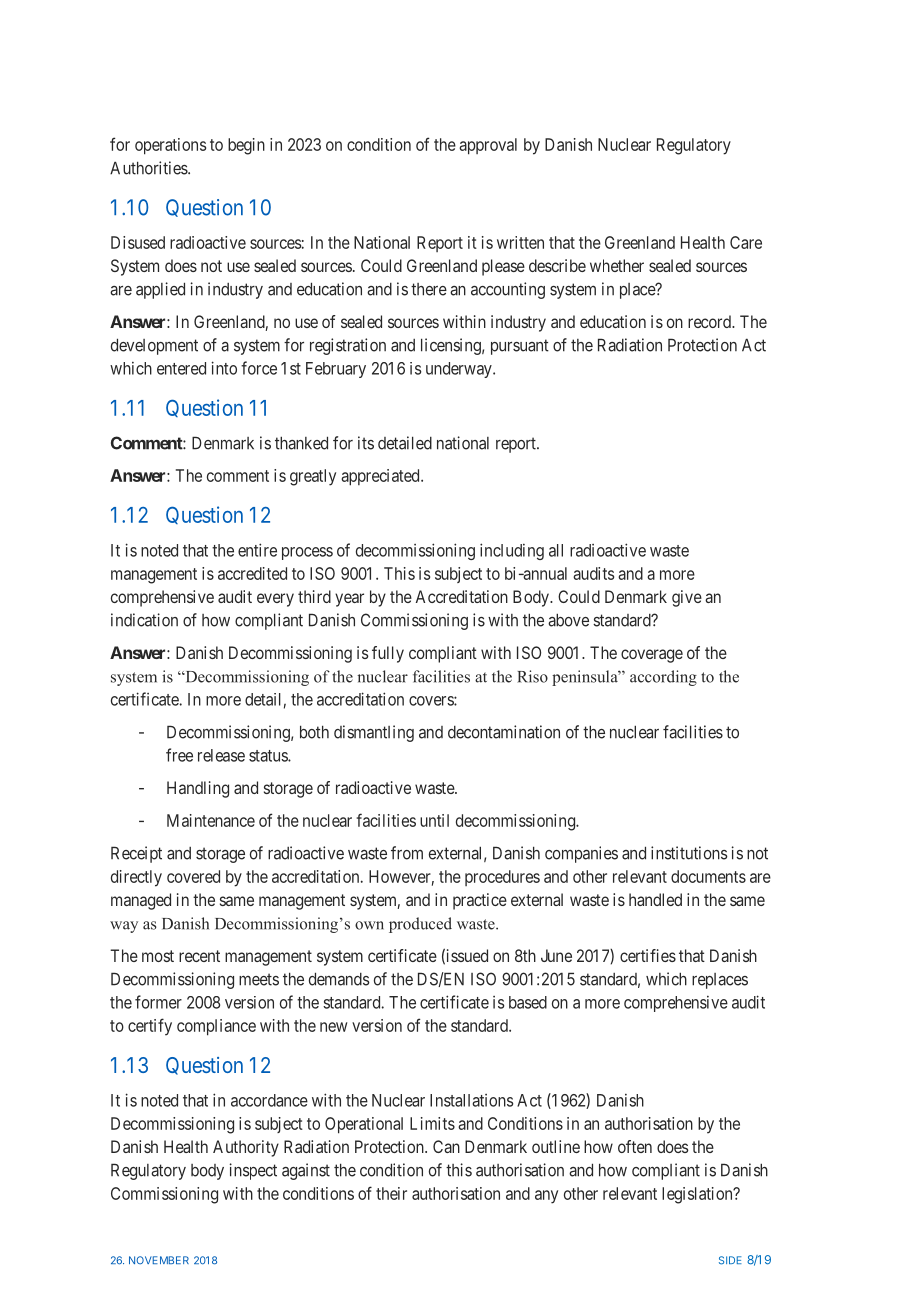 The height and width of the screenshot is (1308, 924). I want to click on decontamination, so click(504, 732).
